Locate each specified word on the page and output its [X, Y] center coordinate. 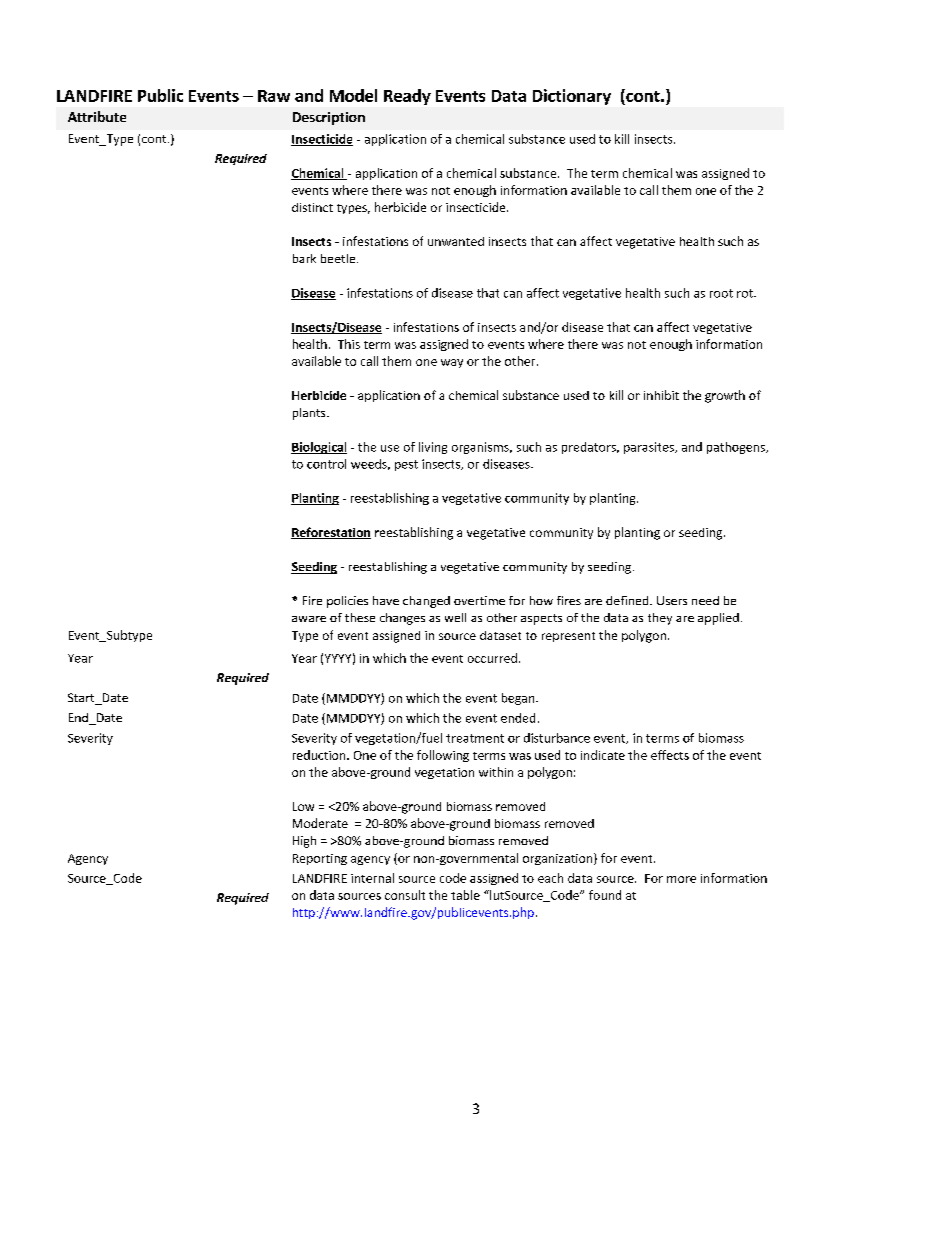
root [721, 293]
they [660, 619]
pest [406, 465]
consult [405, 895]
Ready [407, 97]
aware [309, 619]
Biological [319, 448]
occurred [492, 658]
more [681, 879]
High [304, 842]
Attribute [97, 116]
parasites [650, 448]
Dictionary [572, 97]
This [349, 344]
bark [304, 258]
